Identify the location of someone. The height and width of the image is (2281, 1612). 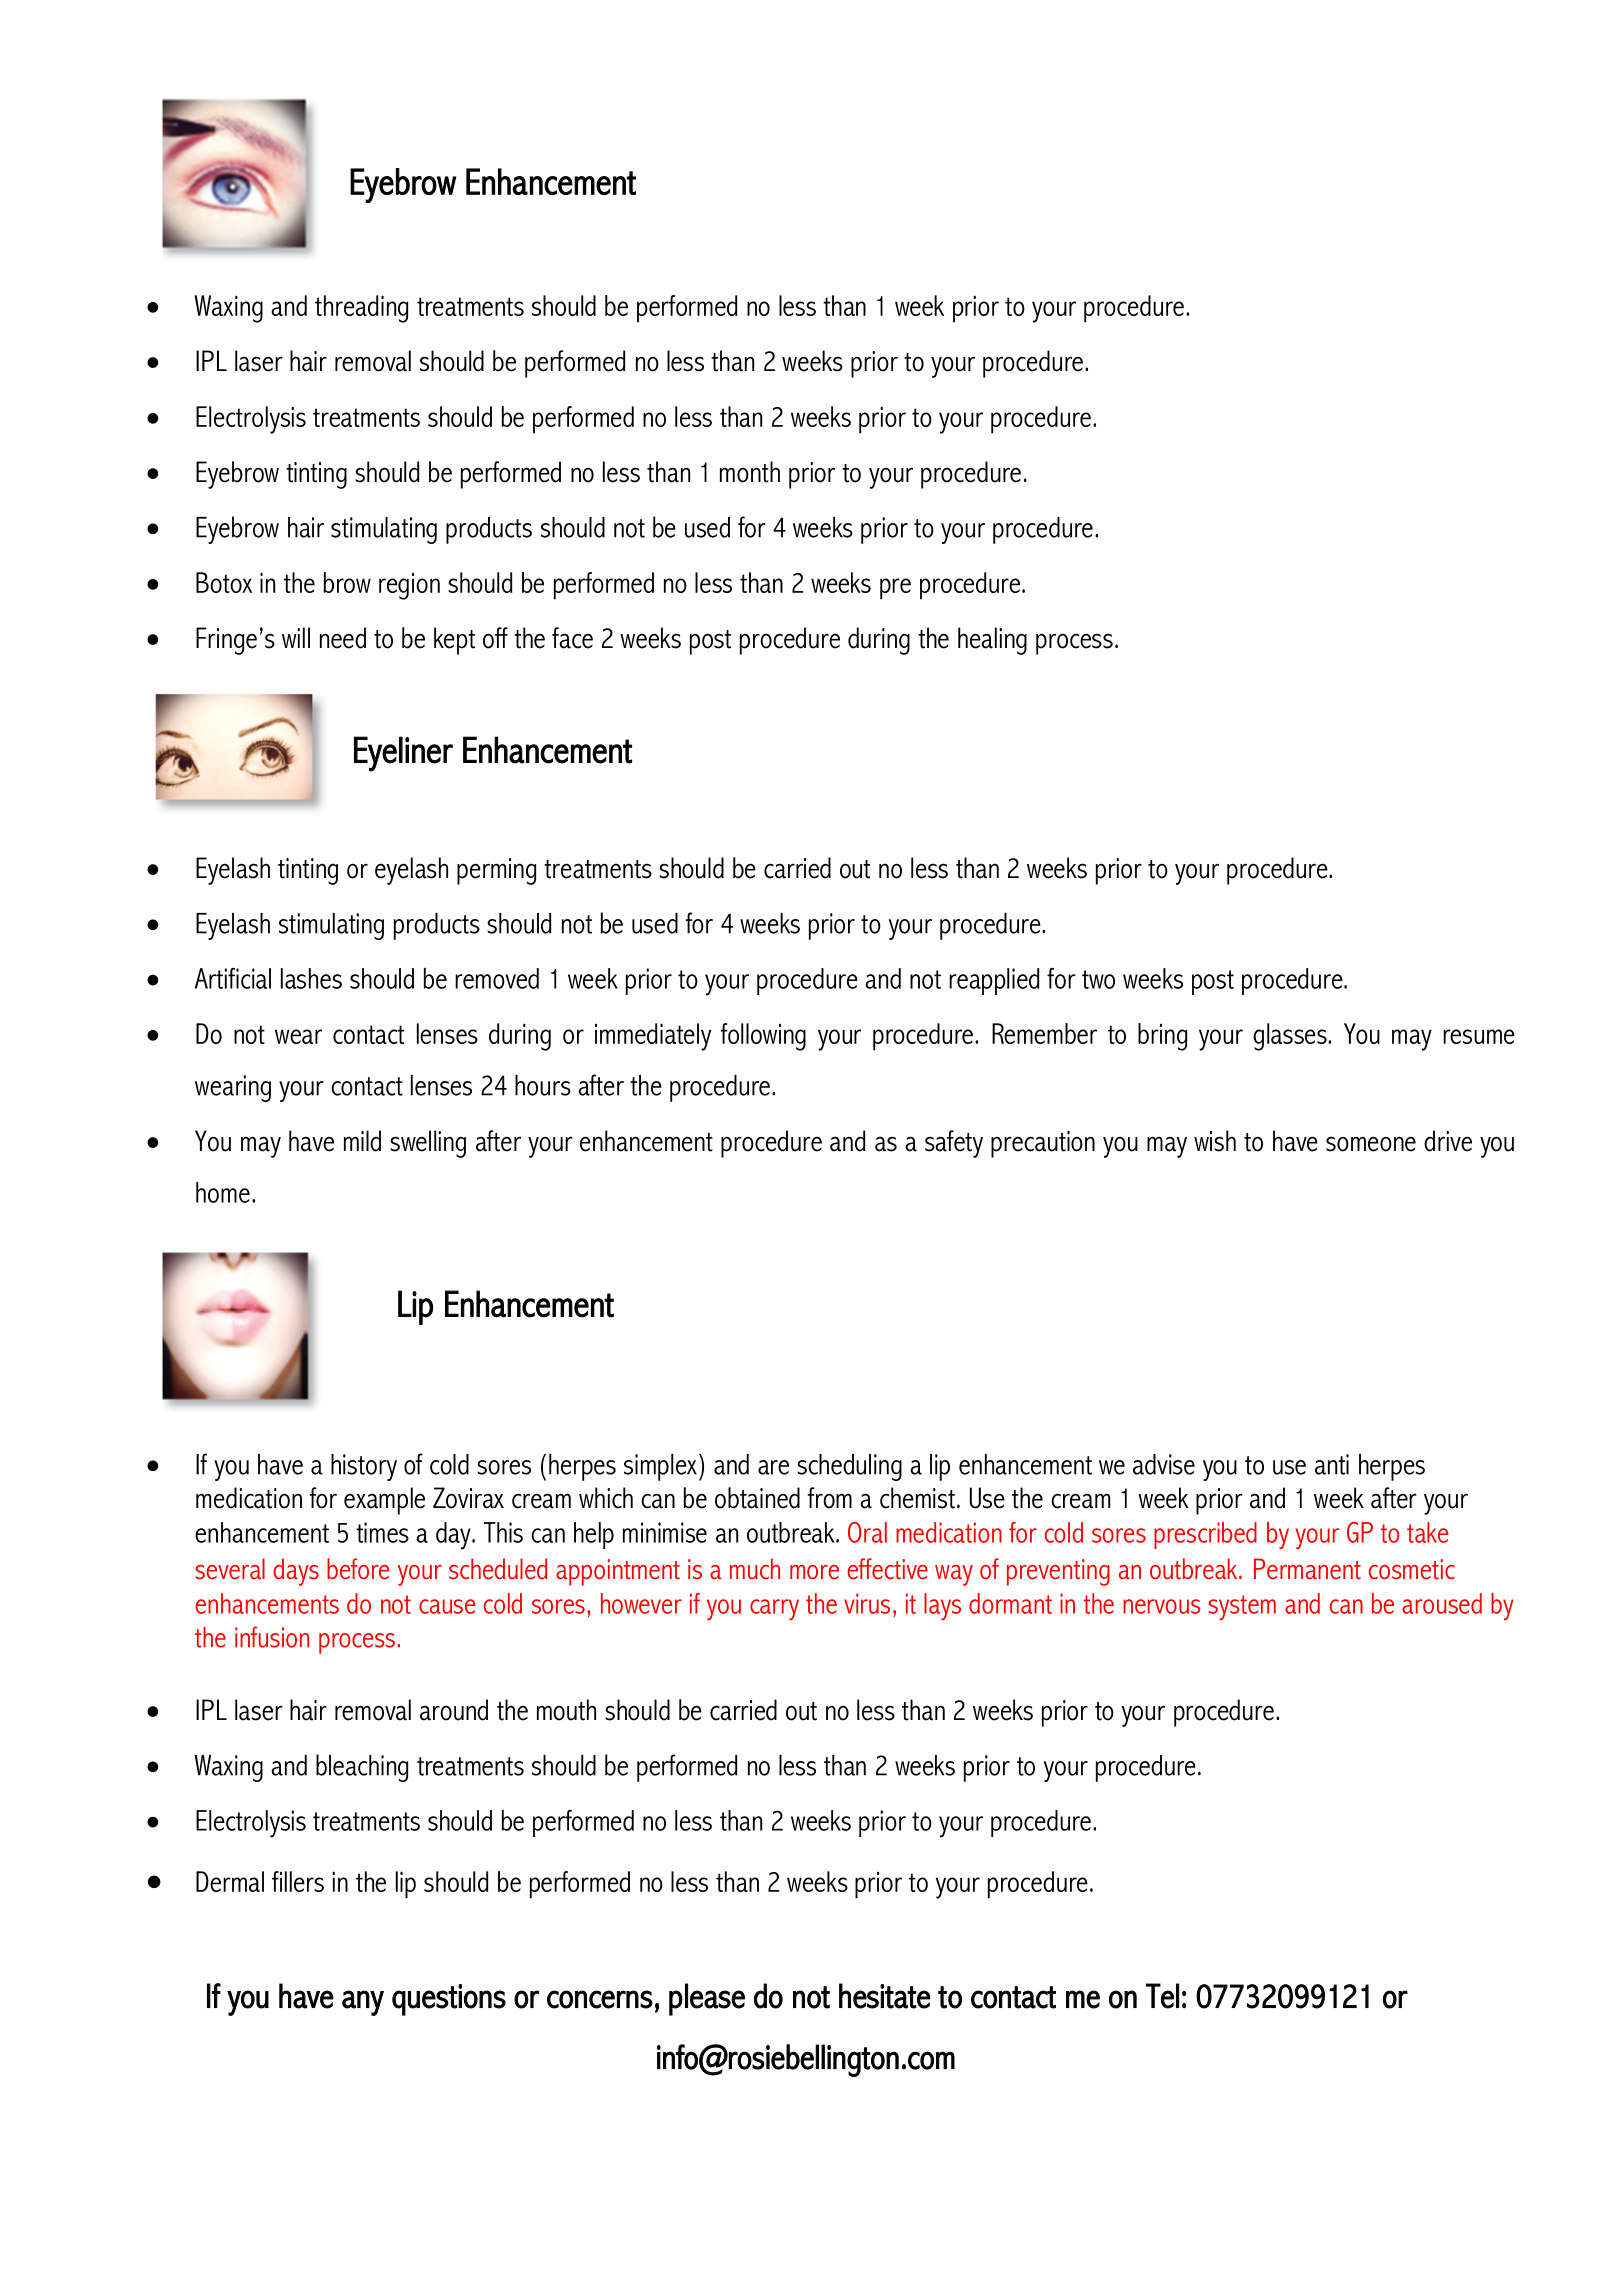
(1371, 1144).
